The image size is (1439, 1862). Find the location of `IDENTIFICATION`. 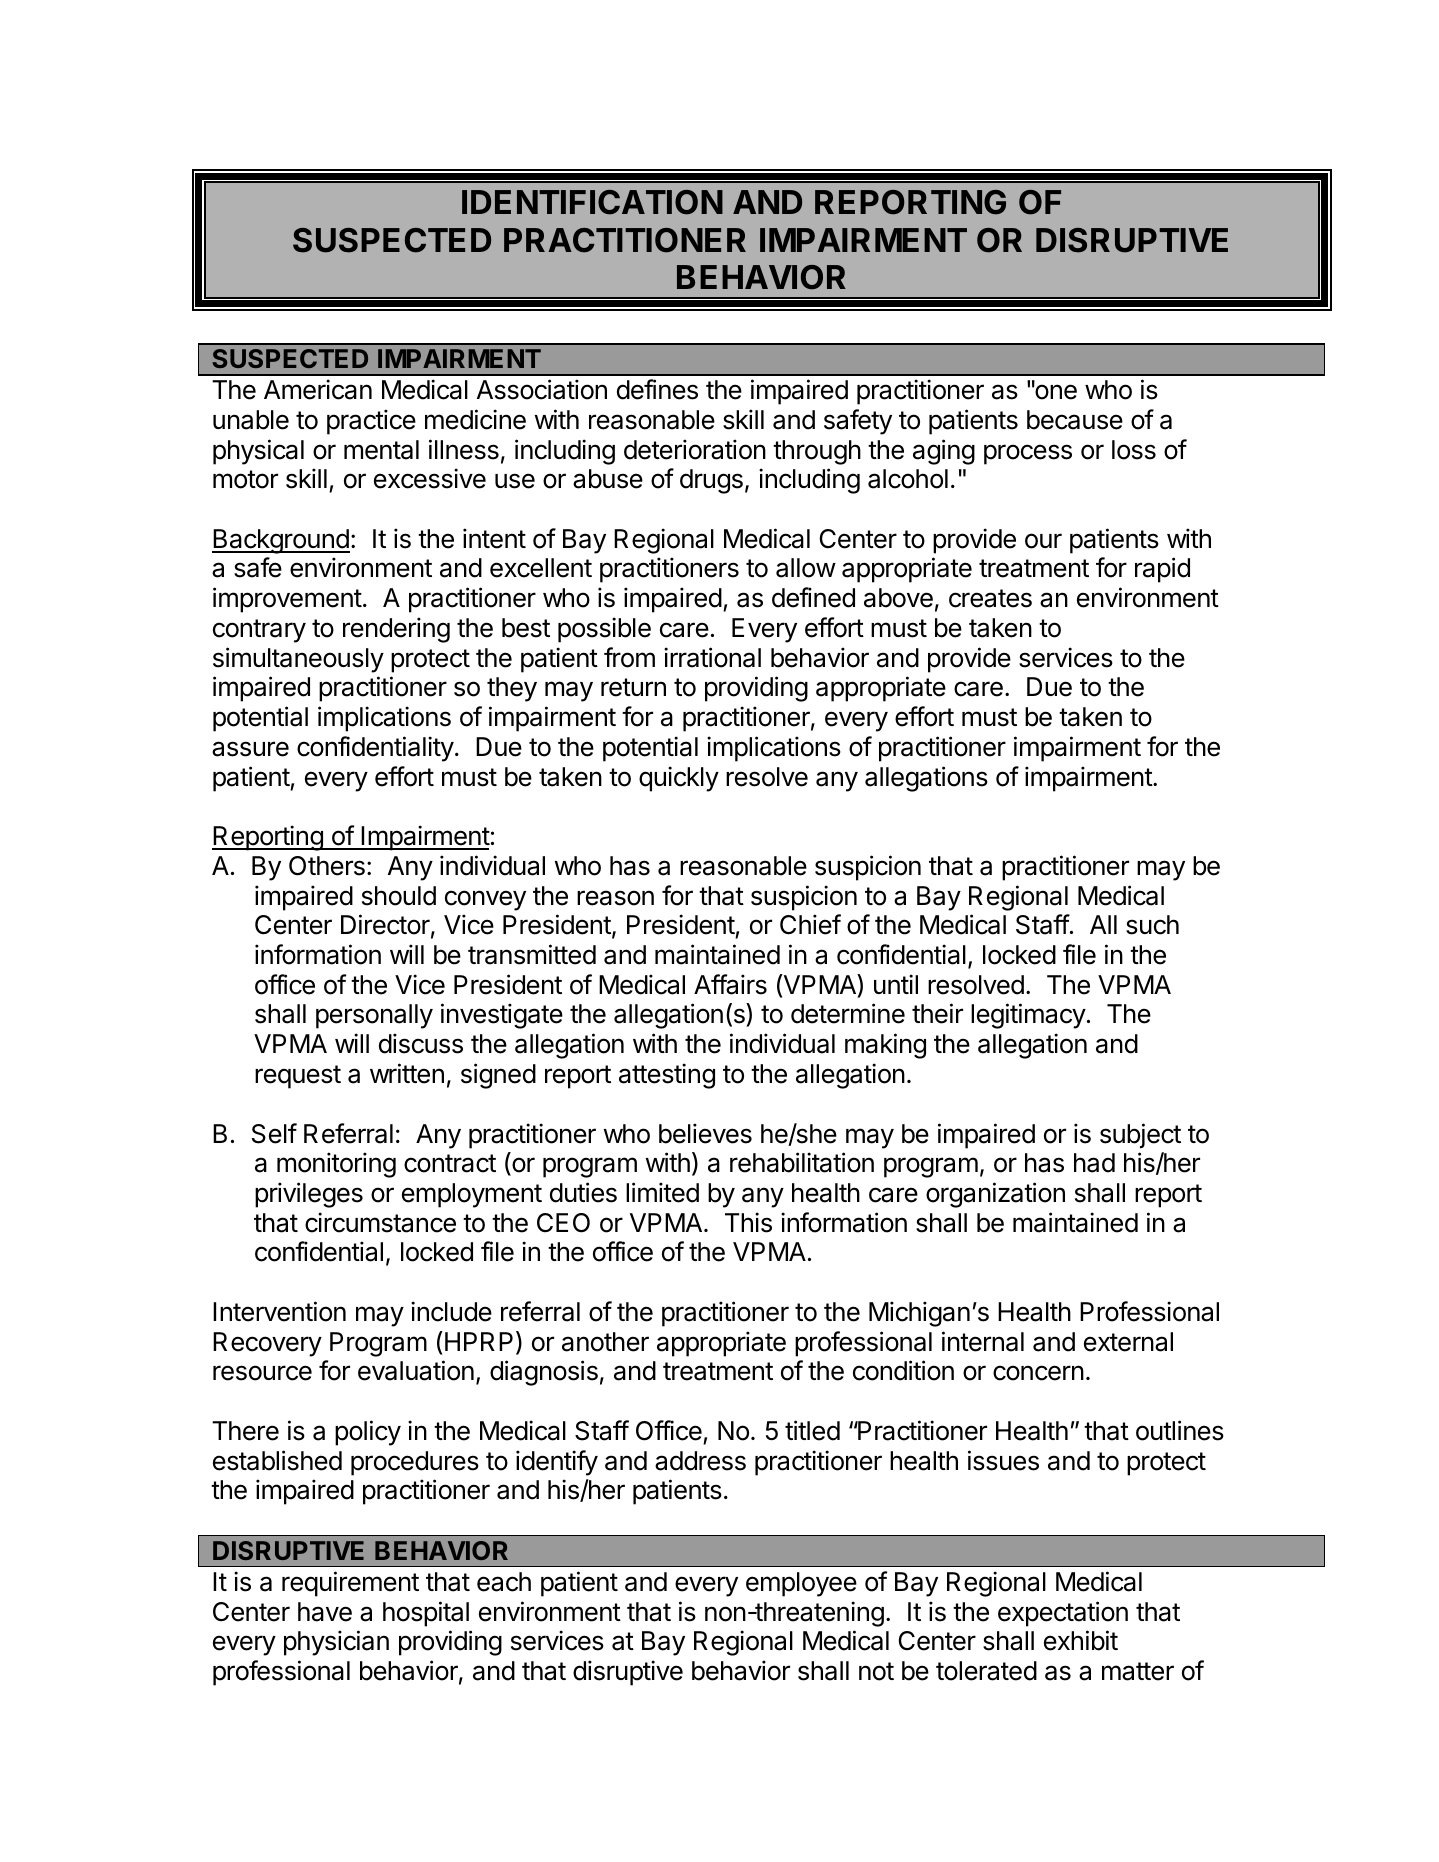

IDENTIFICATION is located at coordinates (592, 202).
